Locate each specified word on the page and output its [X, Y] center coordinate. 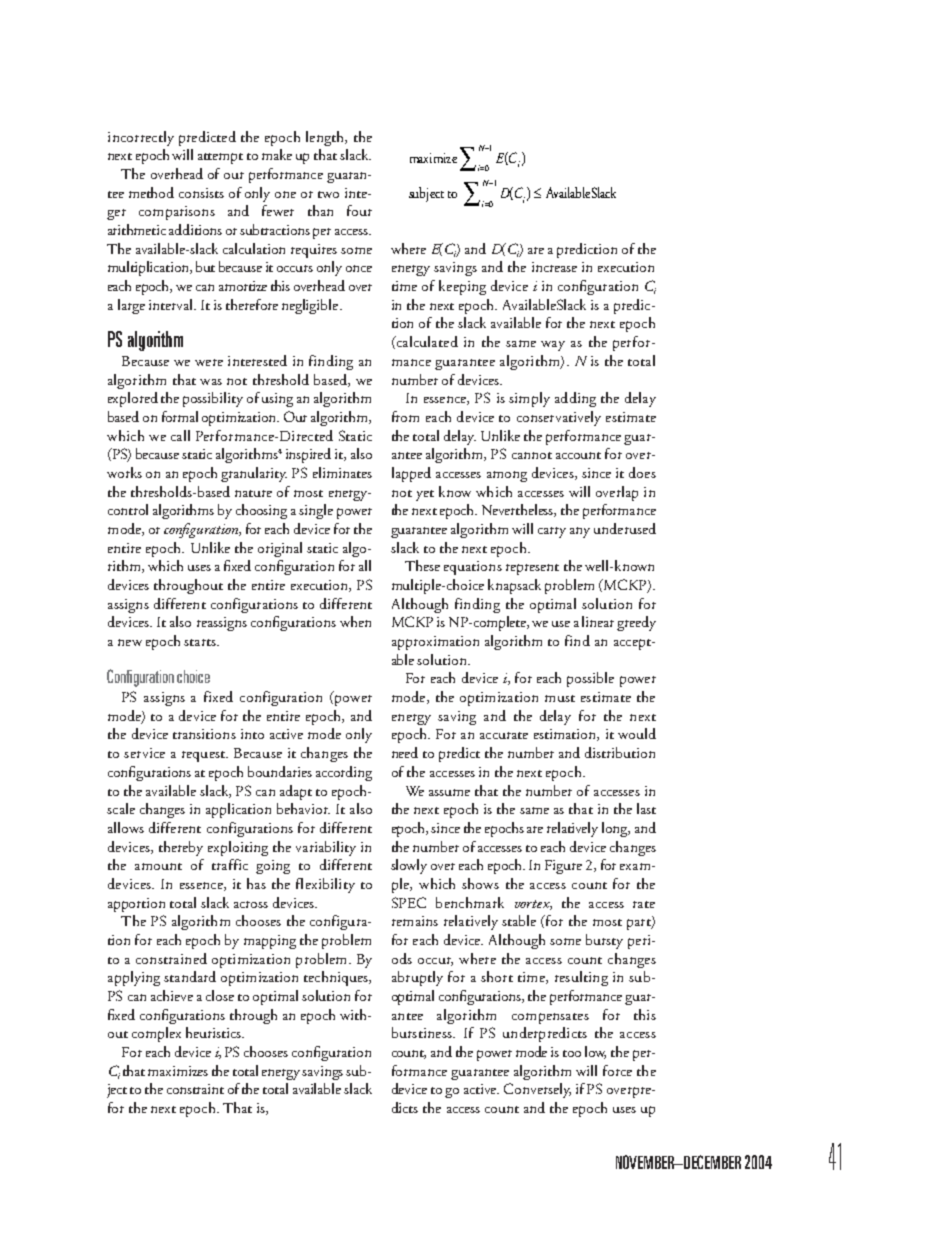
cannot [532, 455]
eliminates [342, 472]
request [204, 756]
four [359, 210]
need [405, 752]
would [637, 733]
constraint [195, 1089]
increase [554, 267]
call [180, 435]
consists [201, 193]
